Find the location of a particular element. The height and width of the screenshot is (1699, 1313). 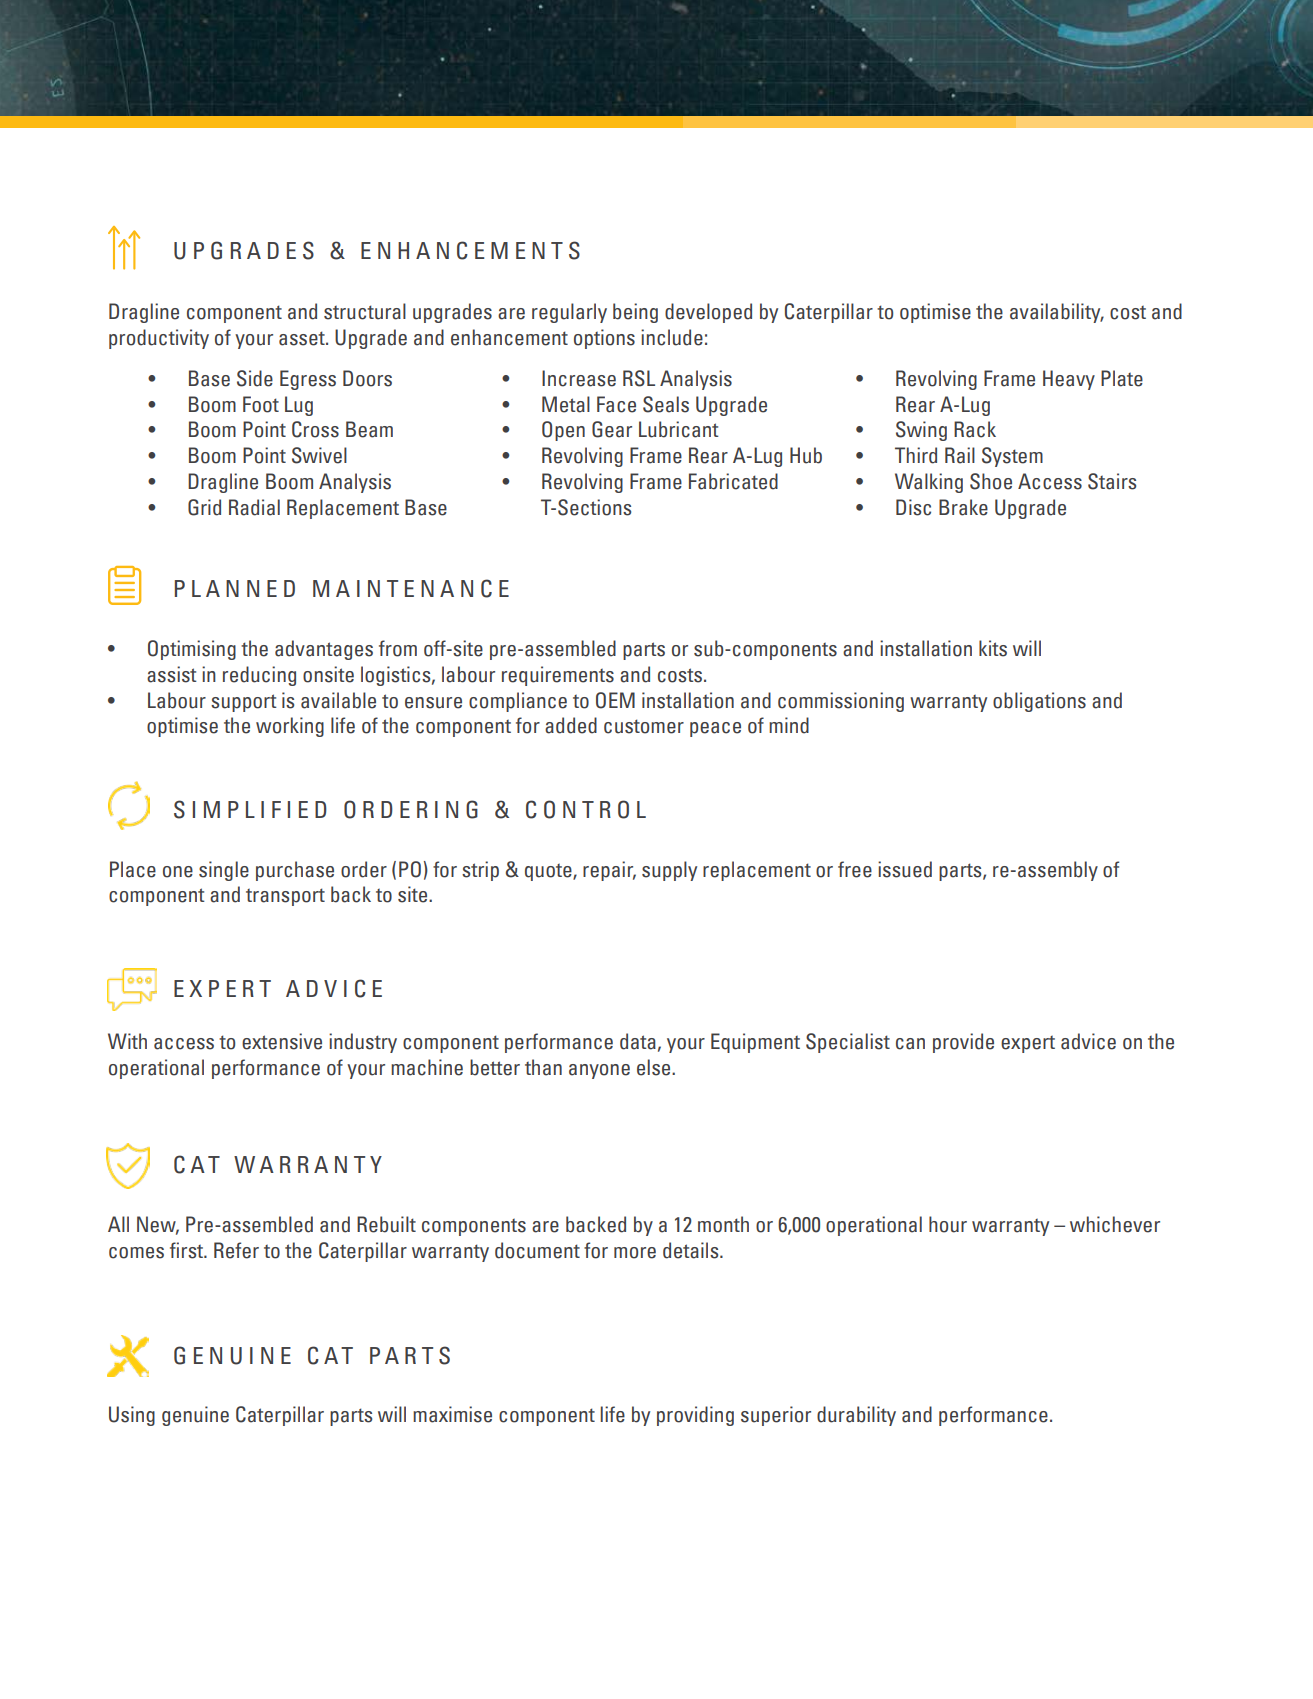

Side is located at coordinates (255, 378).
